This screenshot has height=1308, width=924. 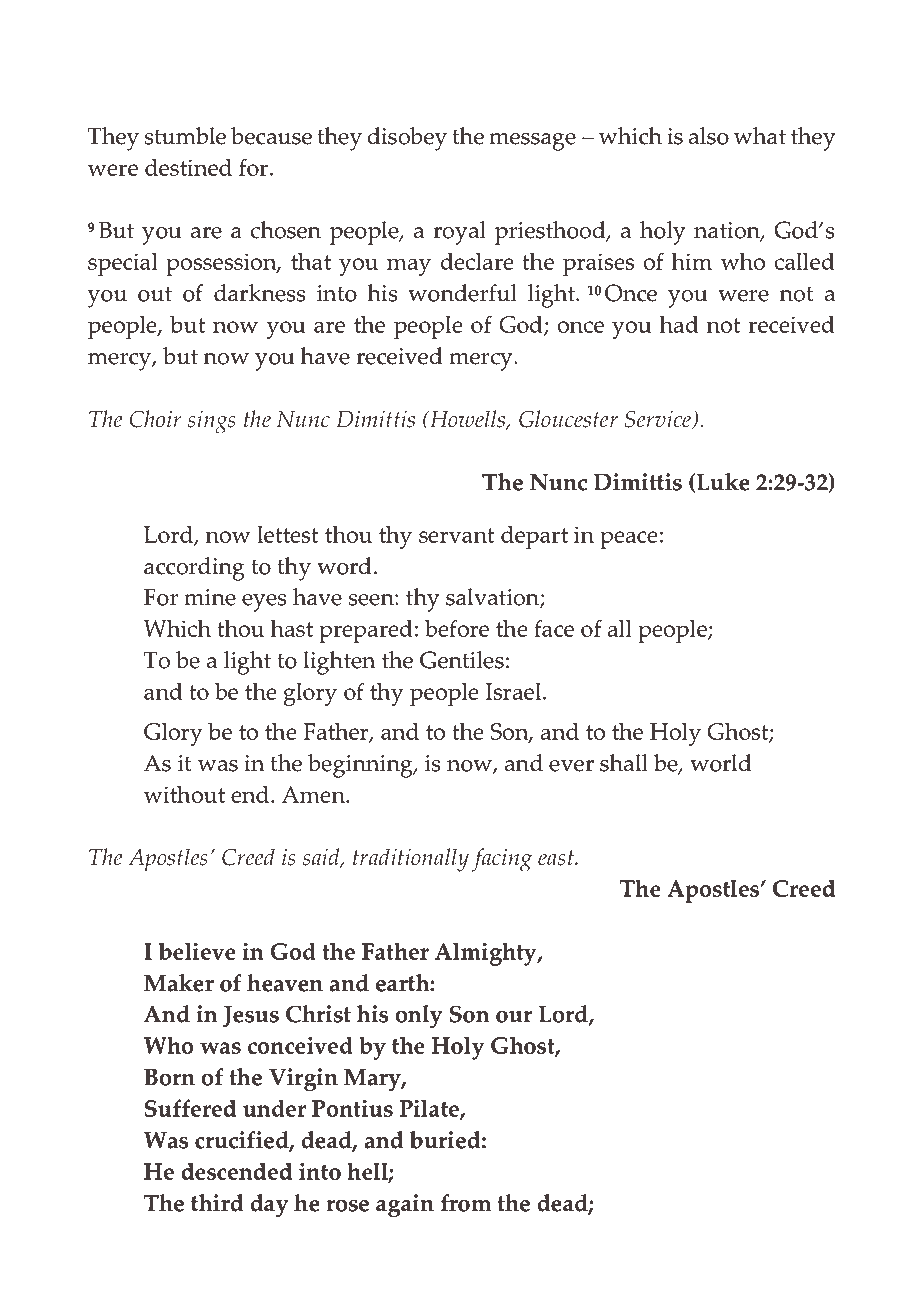 What do you see at coordinates (709, 136) in the screenshot?
I see `also` at bounding box center [709, 136].
